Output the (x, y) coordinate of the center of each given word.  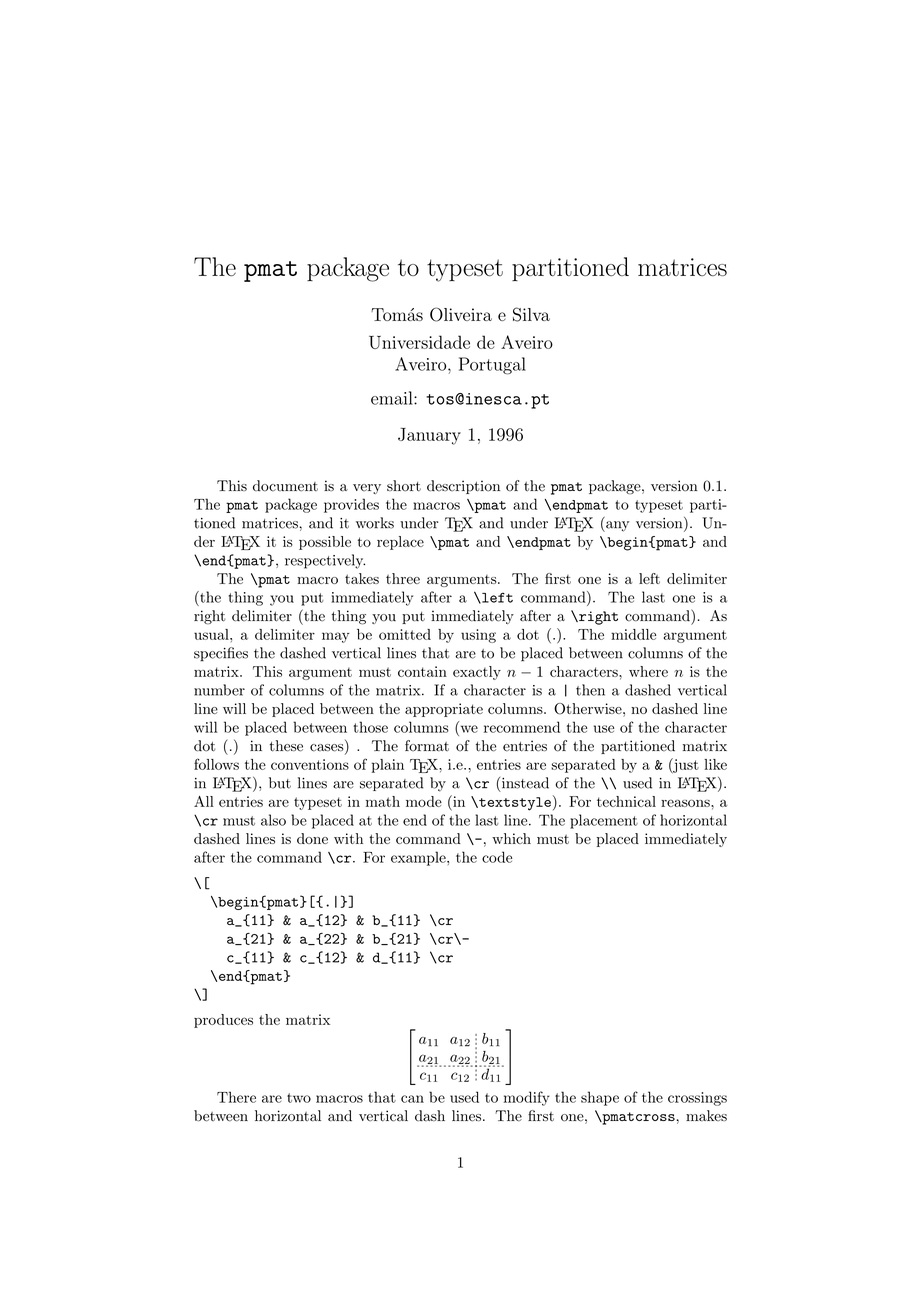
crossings (697, 1099)
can (412, 1099)
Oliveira (461, 314)
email (393, 398)
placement (604, 821)
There (236, 1097)
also (273, 820)
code (497, 857)
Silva (531, 314)
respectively (325, 561)
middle (633, 634)
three (403, 578)
